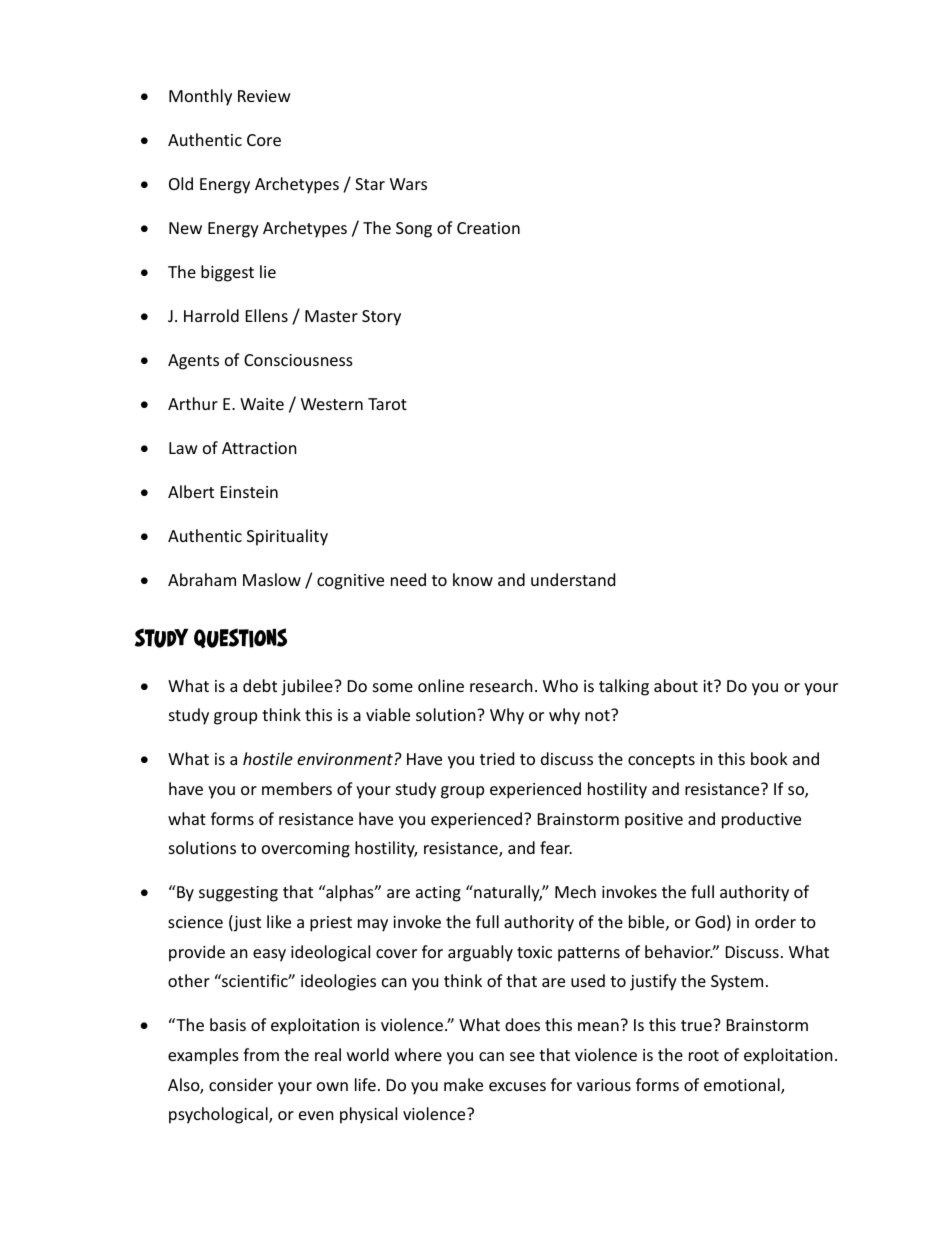  What do you see at coordinates (654, 821) in the document?
I see `positive` at bounding box center [654, 821].
